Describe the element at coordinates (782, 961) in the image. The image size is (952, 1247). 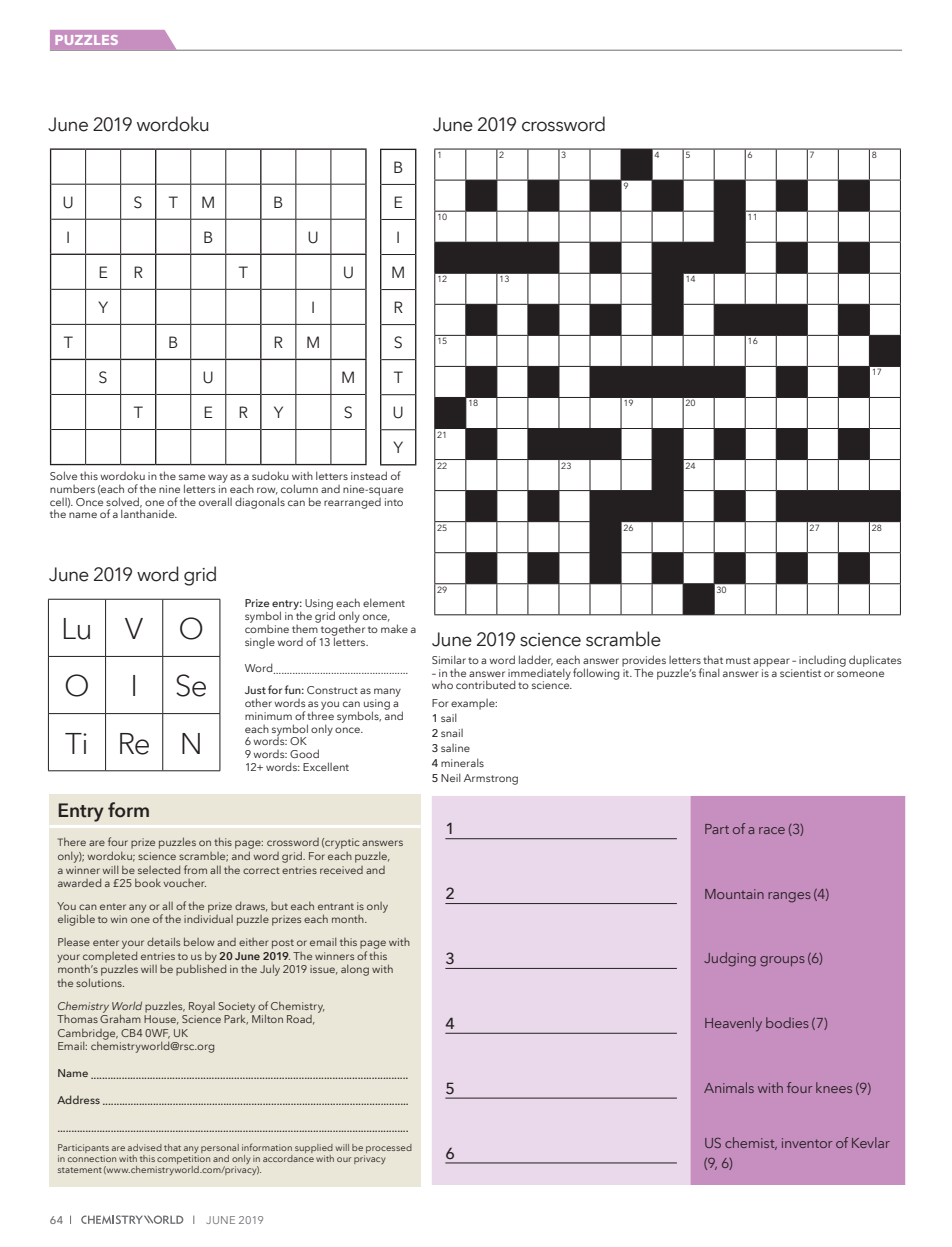
I see `groups` at that location.
